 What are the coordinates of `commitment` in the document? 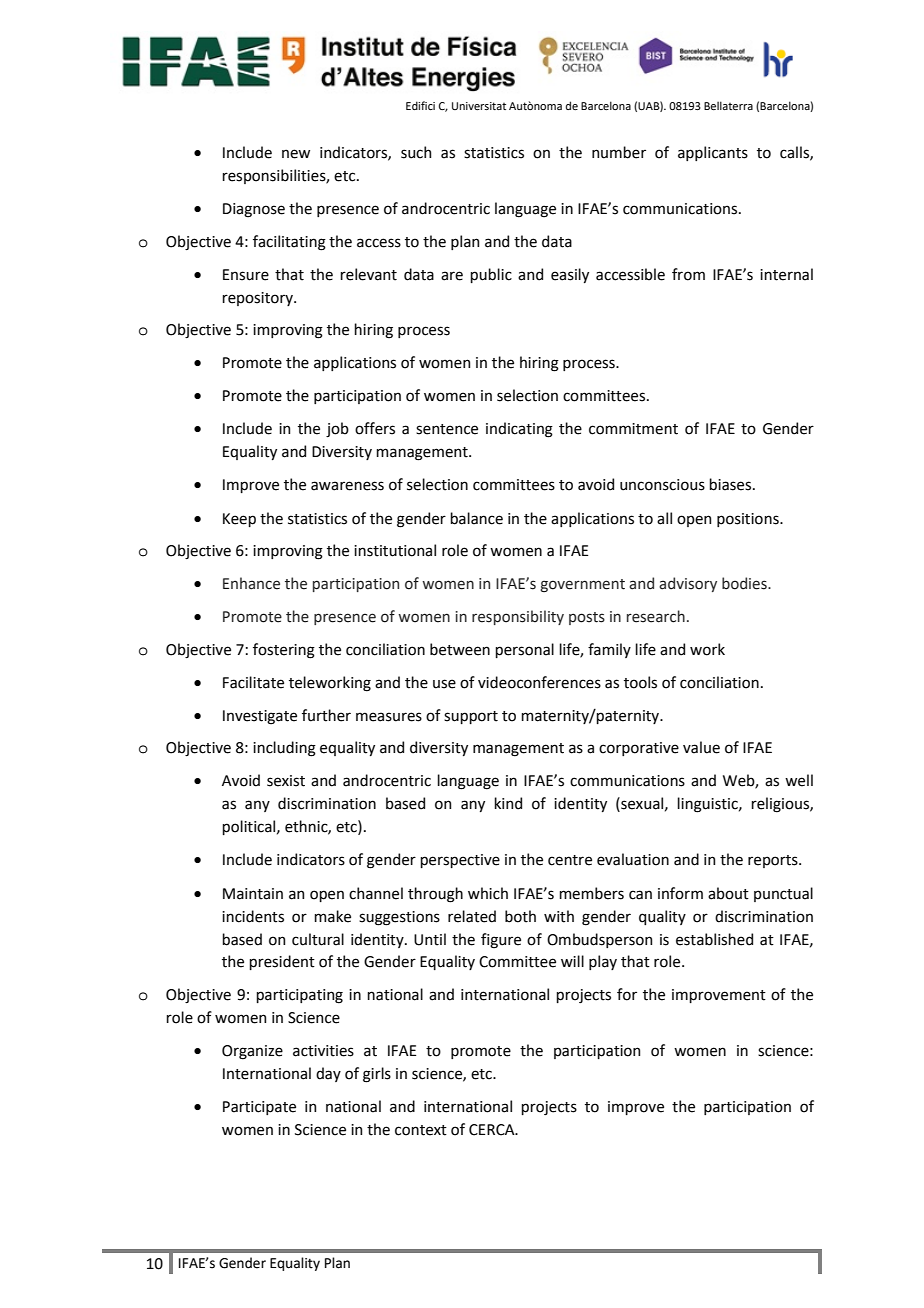 It's located at (633, 429).
